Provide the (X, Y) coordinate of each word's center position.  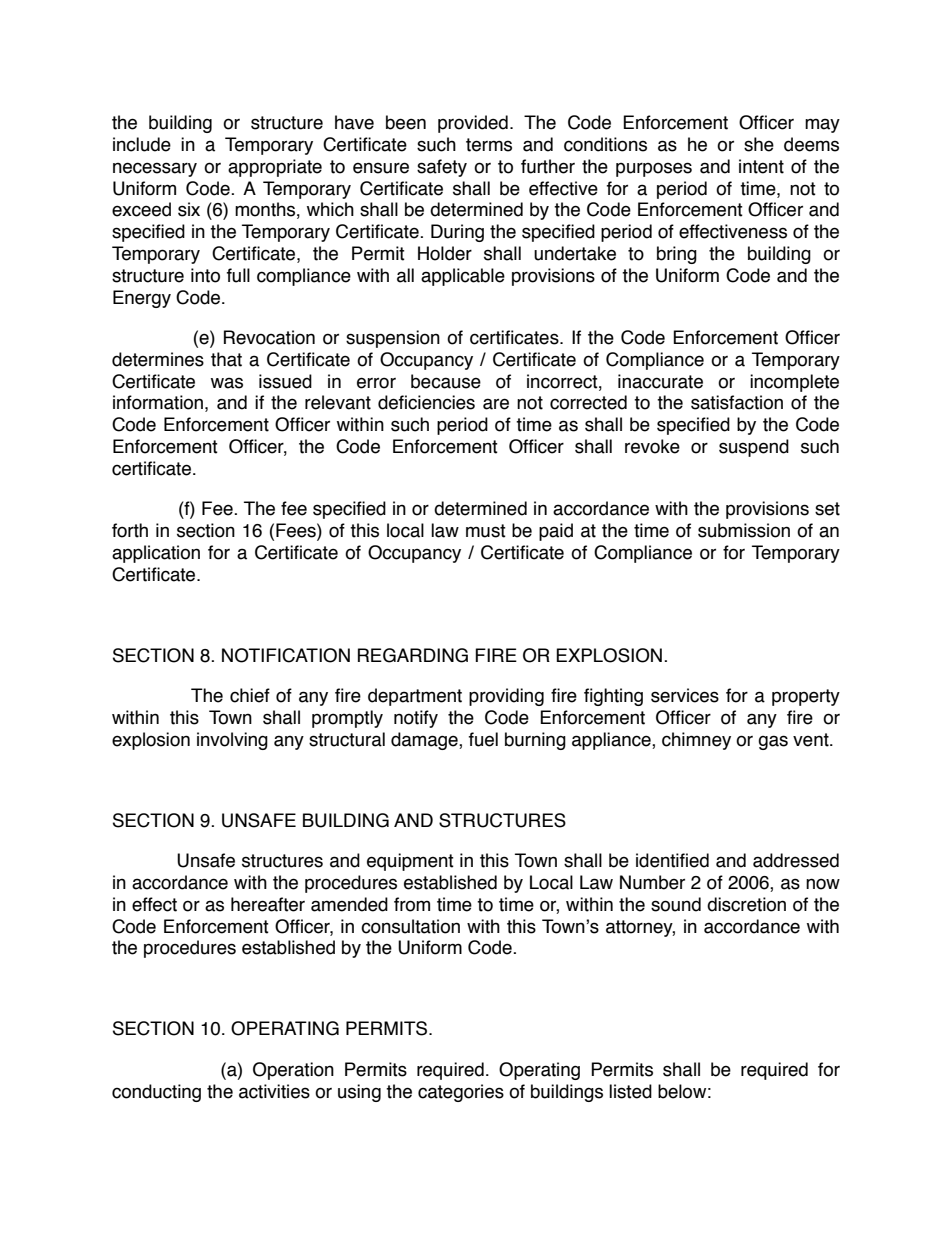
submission (744, 530)
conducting (156, 1093)
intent (761, 166)
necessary (155, 169)
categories (461, 1093)
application (156, 554)
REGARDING (413, 655)
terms (489, 145)
